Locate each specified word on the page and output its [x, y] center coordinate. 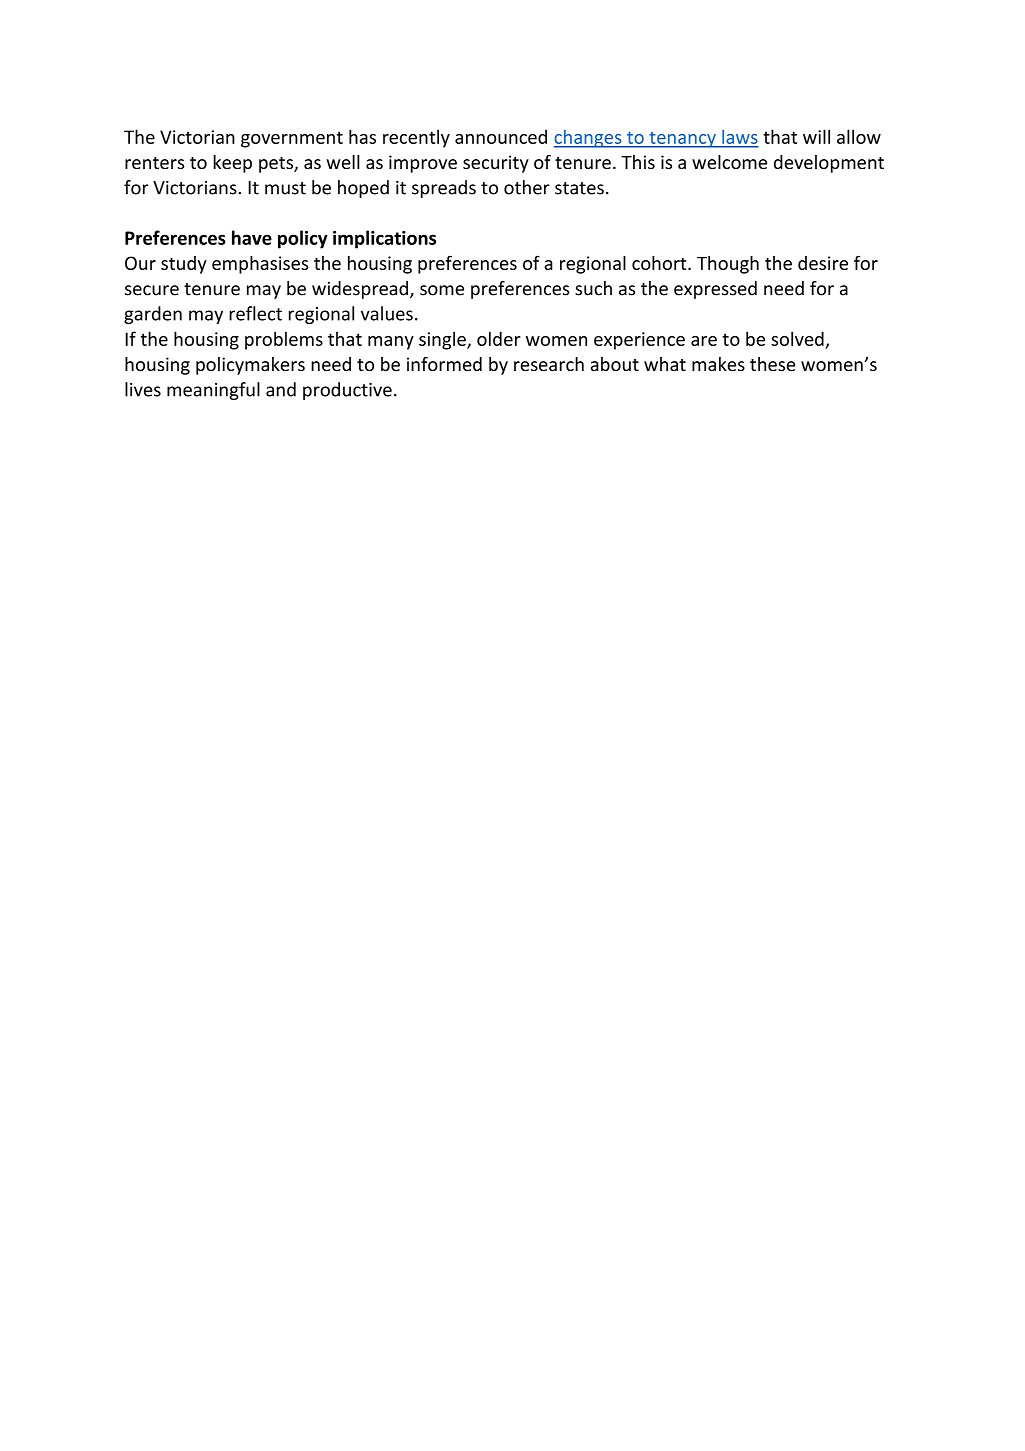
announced [501, 136]
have [252, 237]
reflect [255, 313]
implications [384, 239]
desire [823, 263]
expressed [715, 290]
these [772, 364]
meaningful [213, 391]
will [816, 136]
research [549, 364]
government [292, 139]
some [442, 290]
